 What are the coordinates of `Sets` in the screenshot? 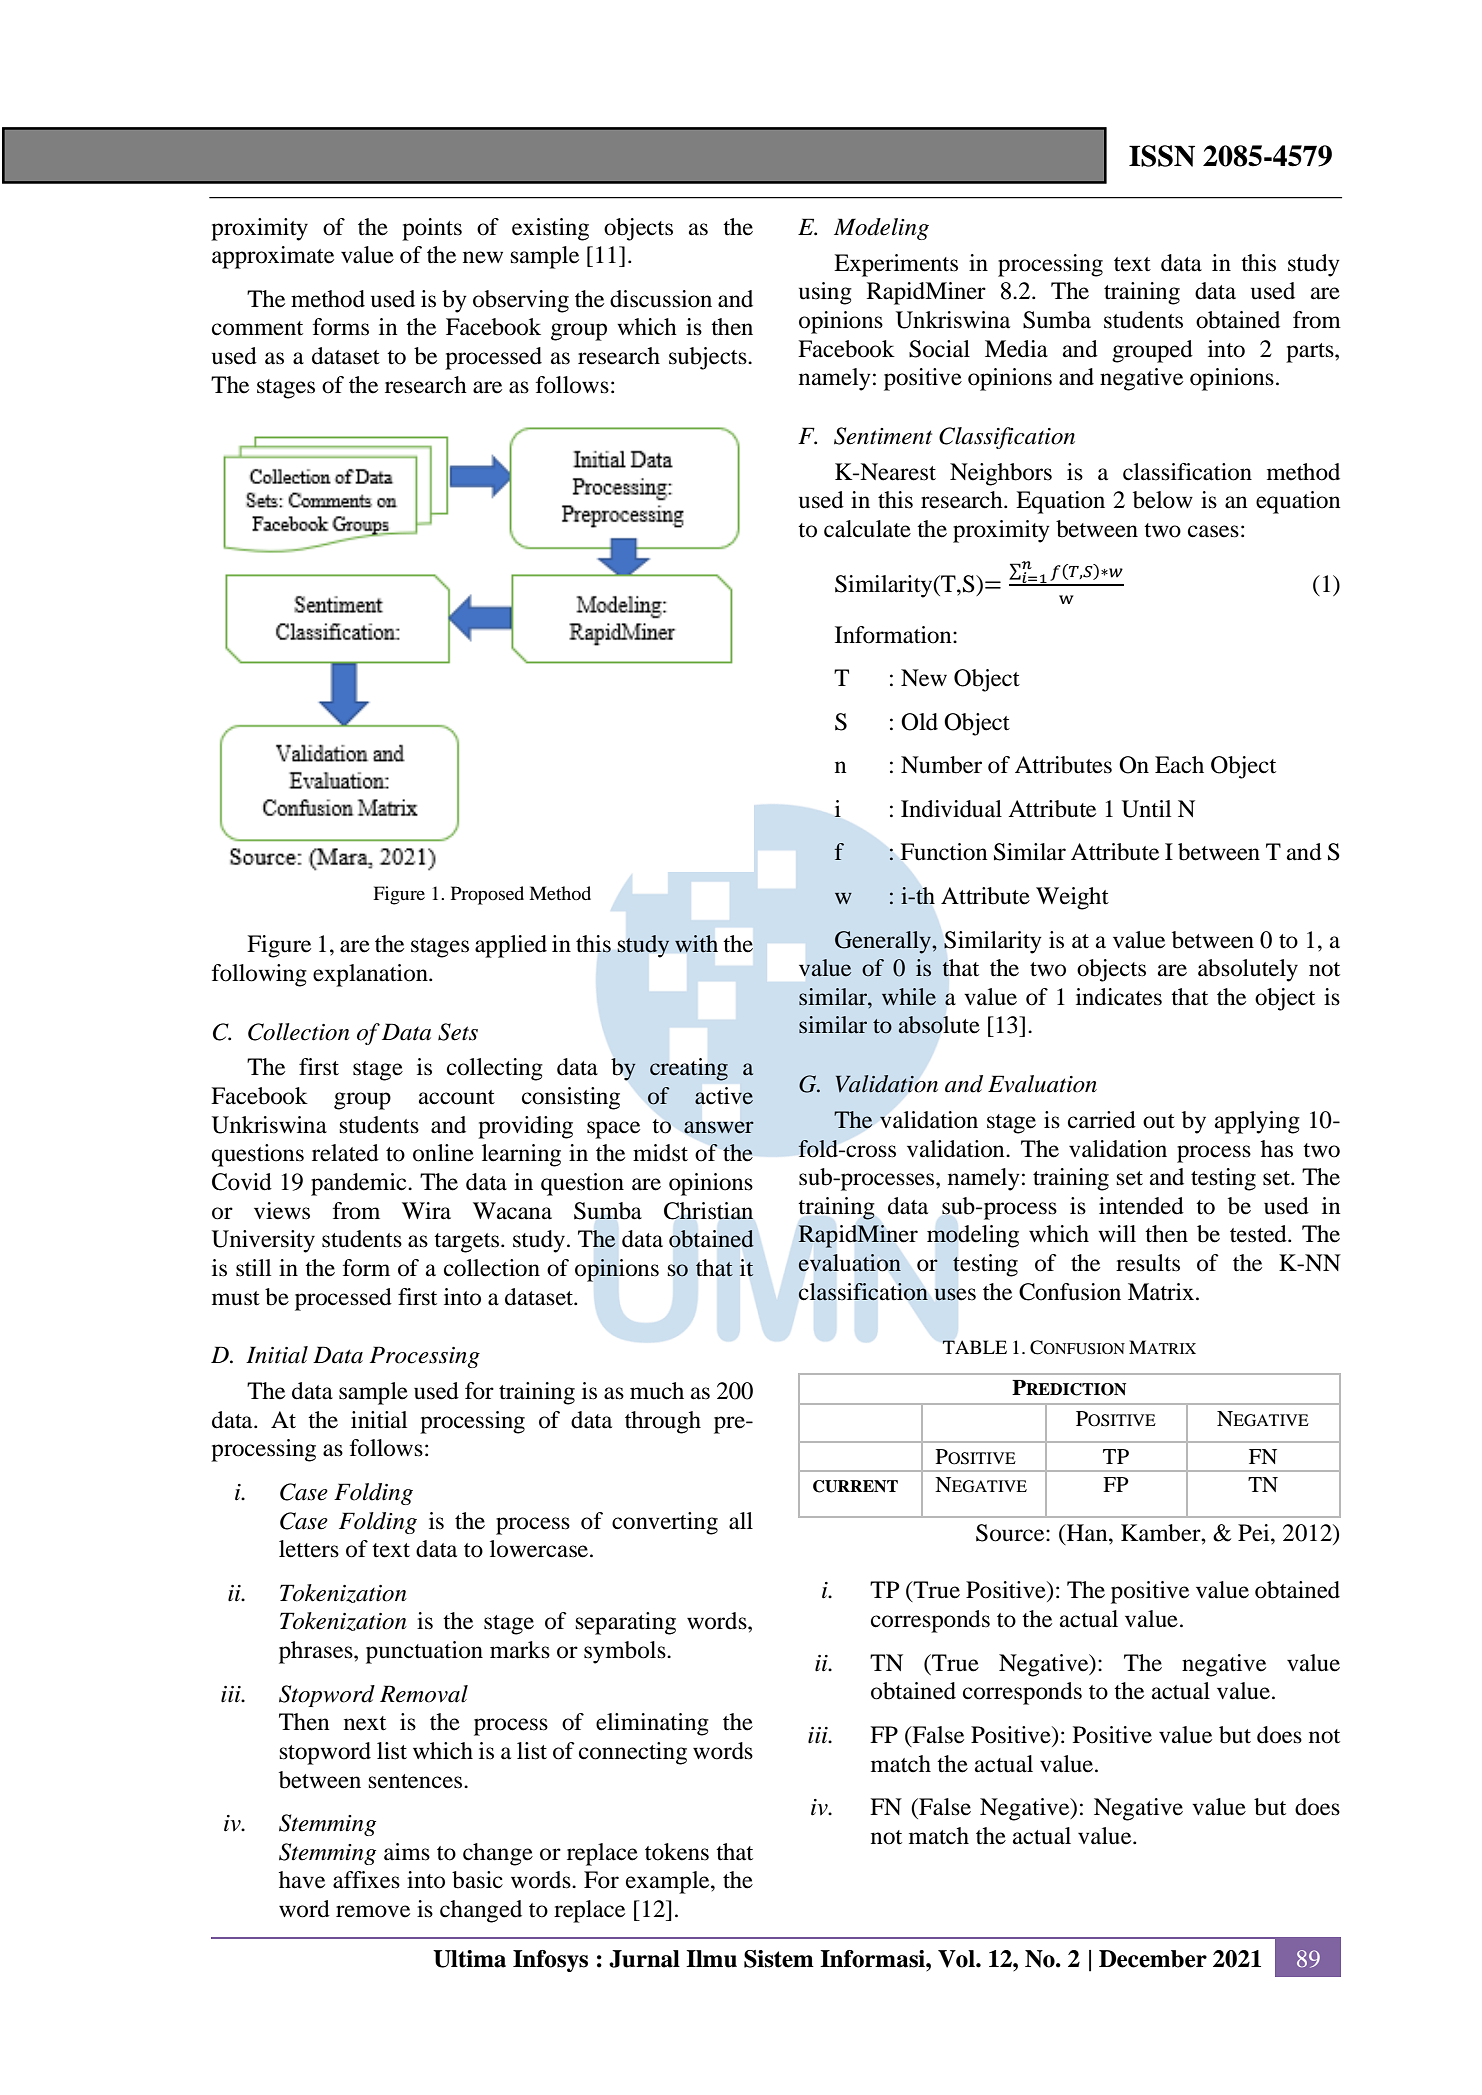 It's located at (458, 1032).
